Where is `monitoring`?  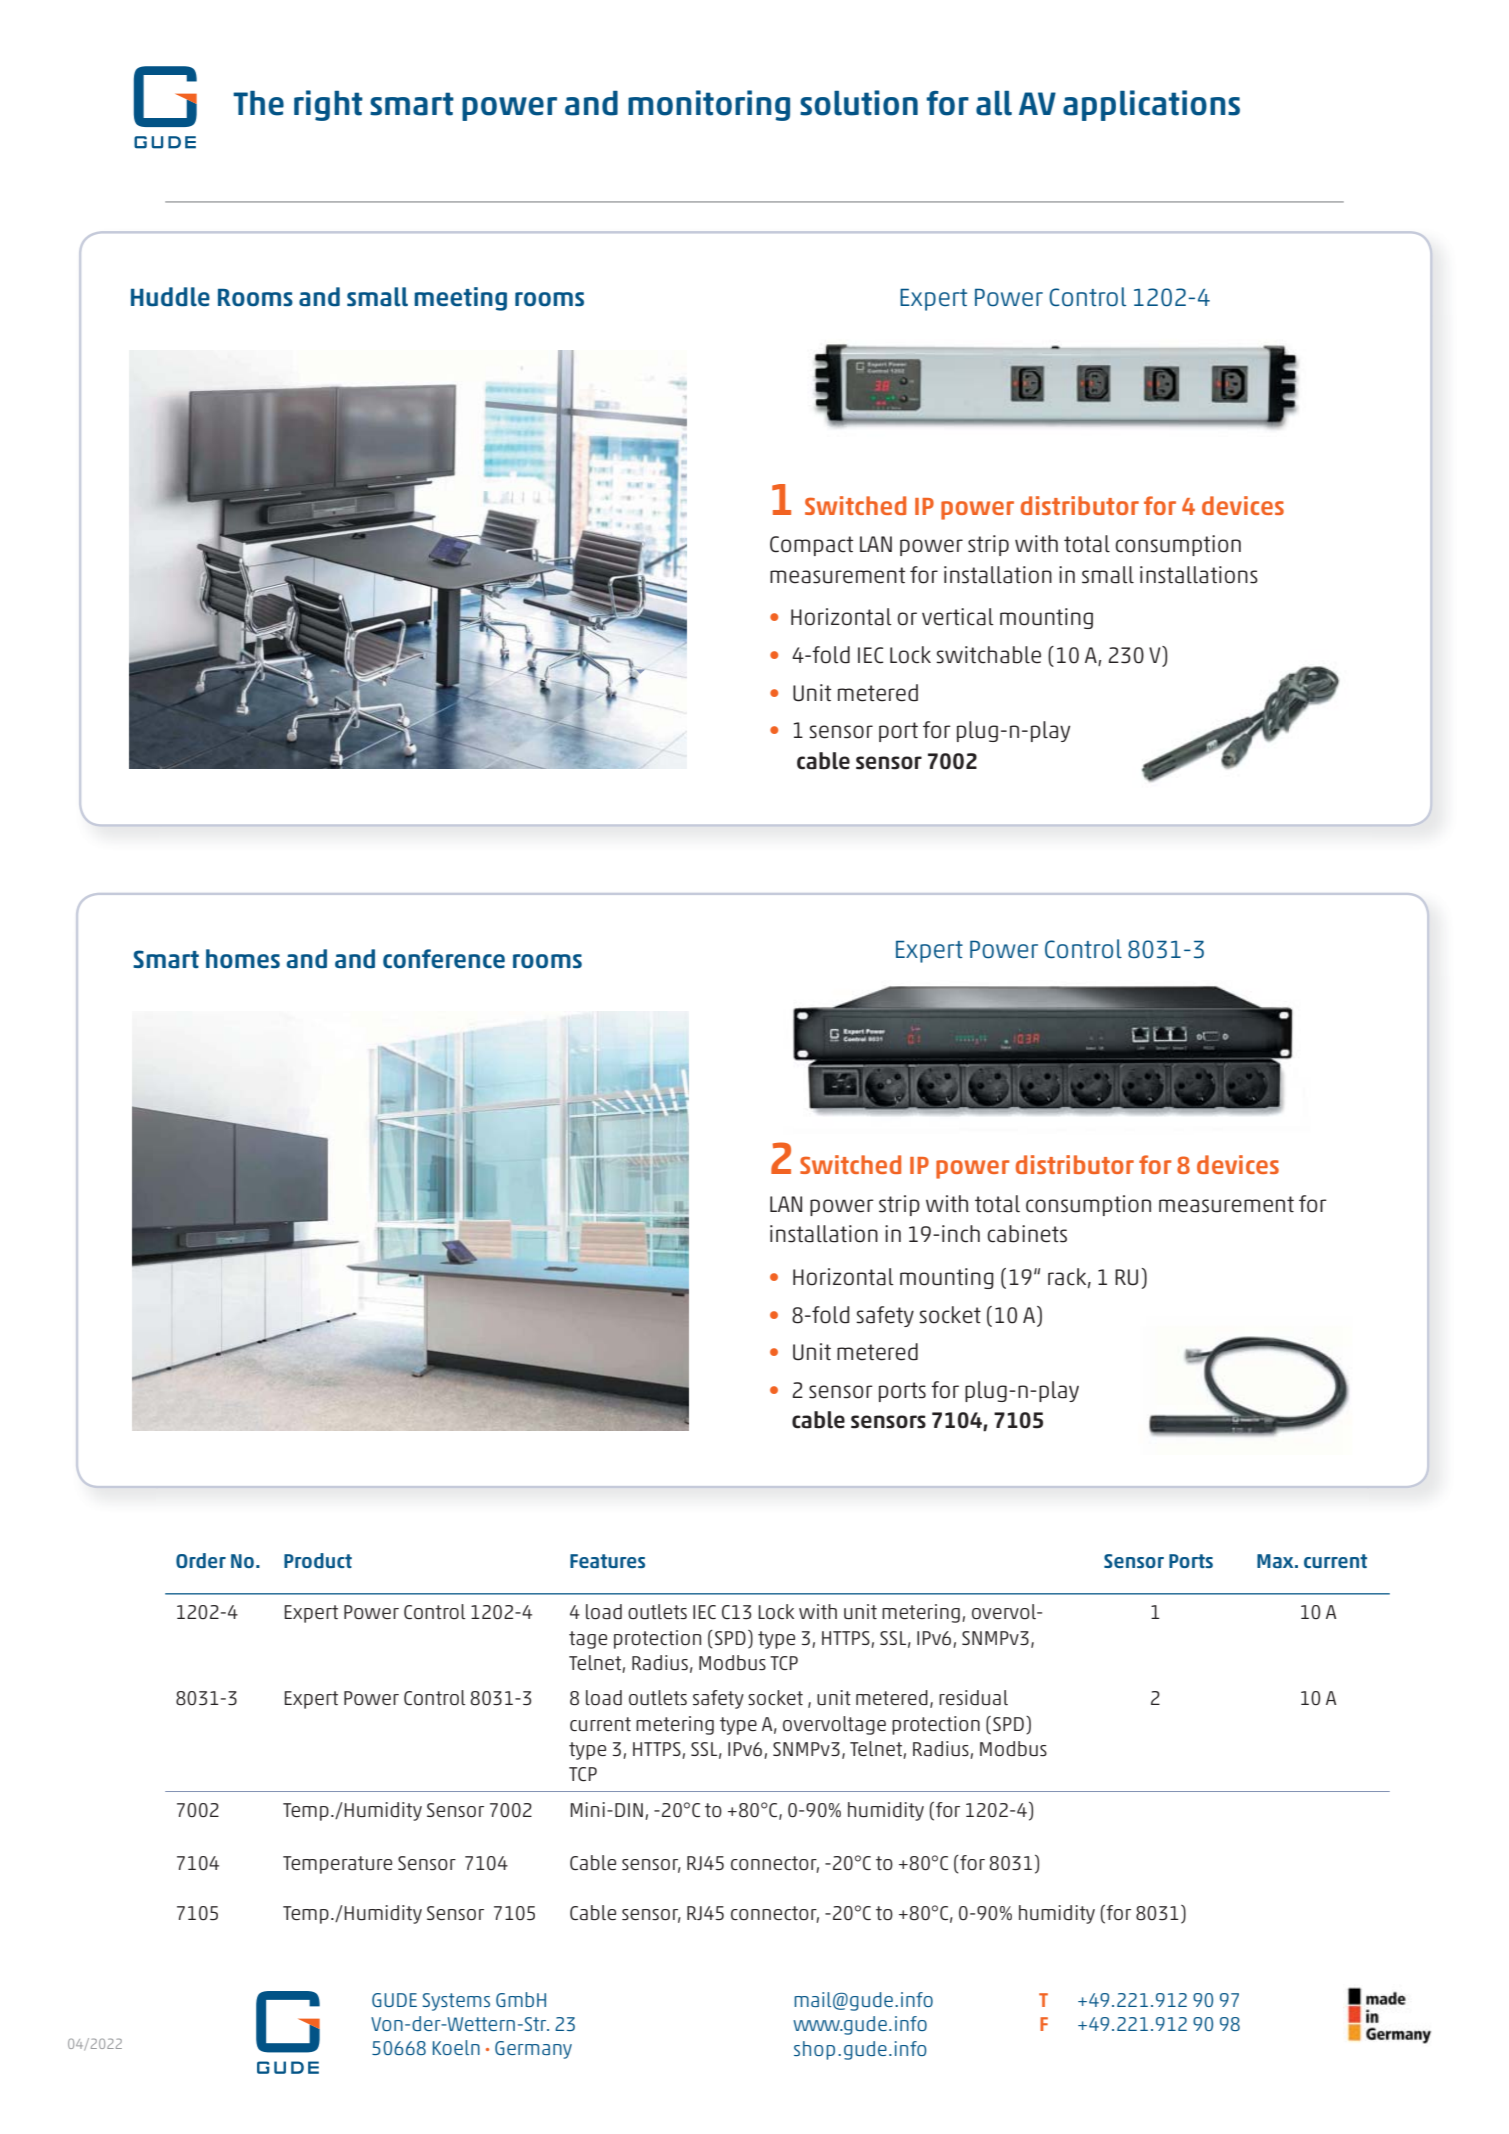 monitoring is located at coordinates (709, 105).
